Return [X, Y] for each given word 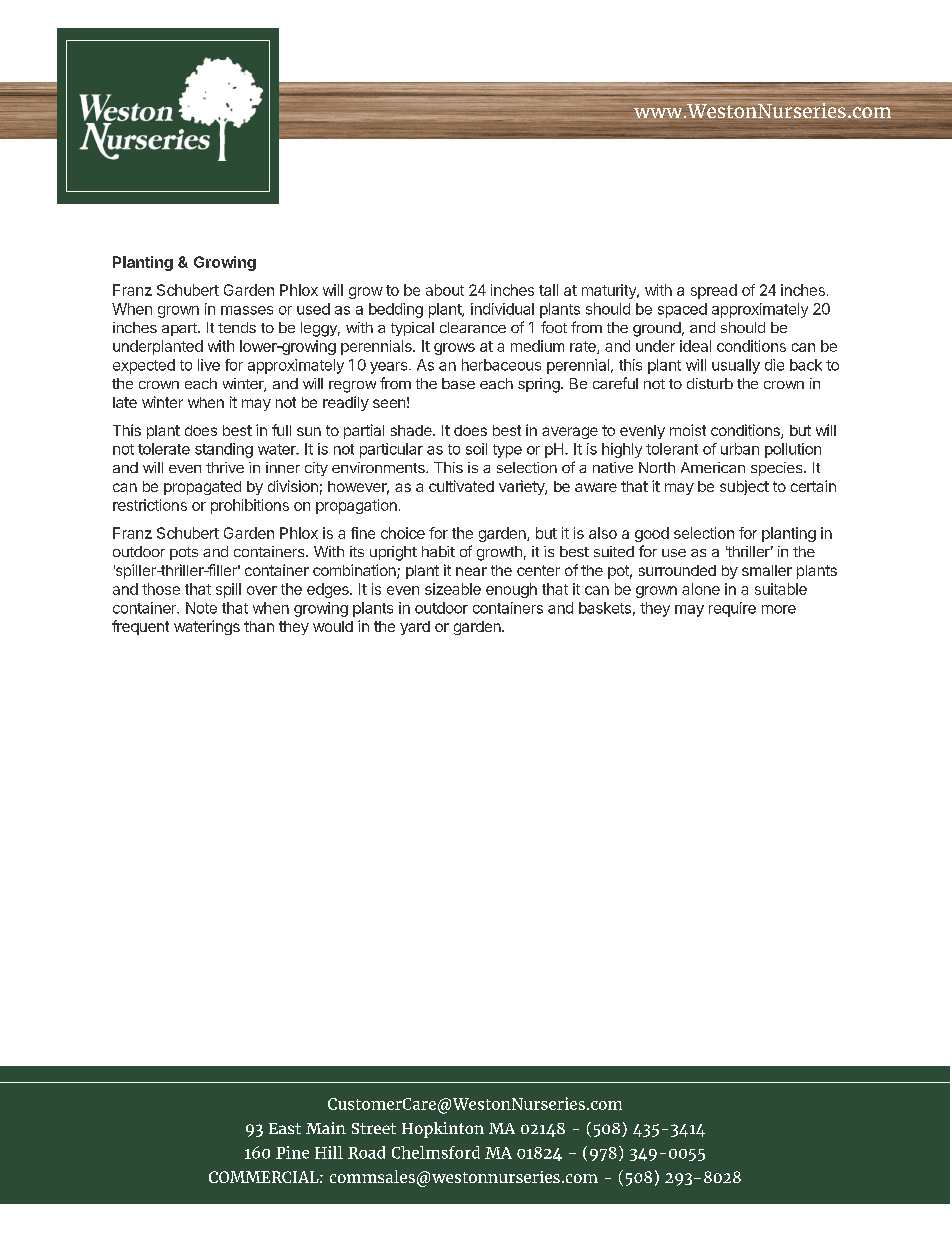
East [285, 1128]
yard [415, 628]
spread [714, 291]
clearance [473, 327]
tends [237, 327]
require [732, 609]
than [259, 626]
